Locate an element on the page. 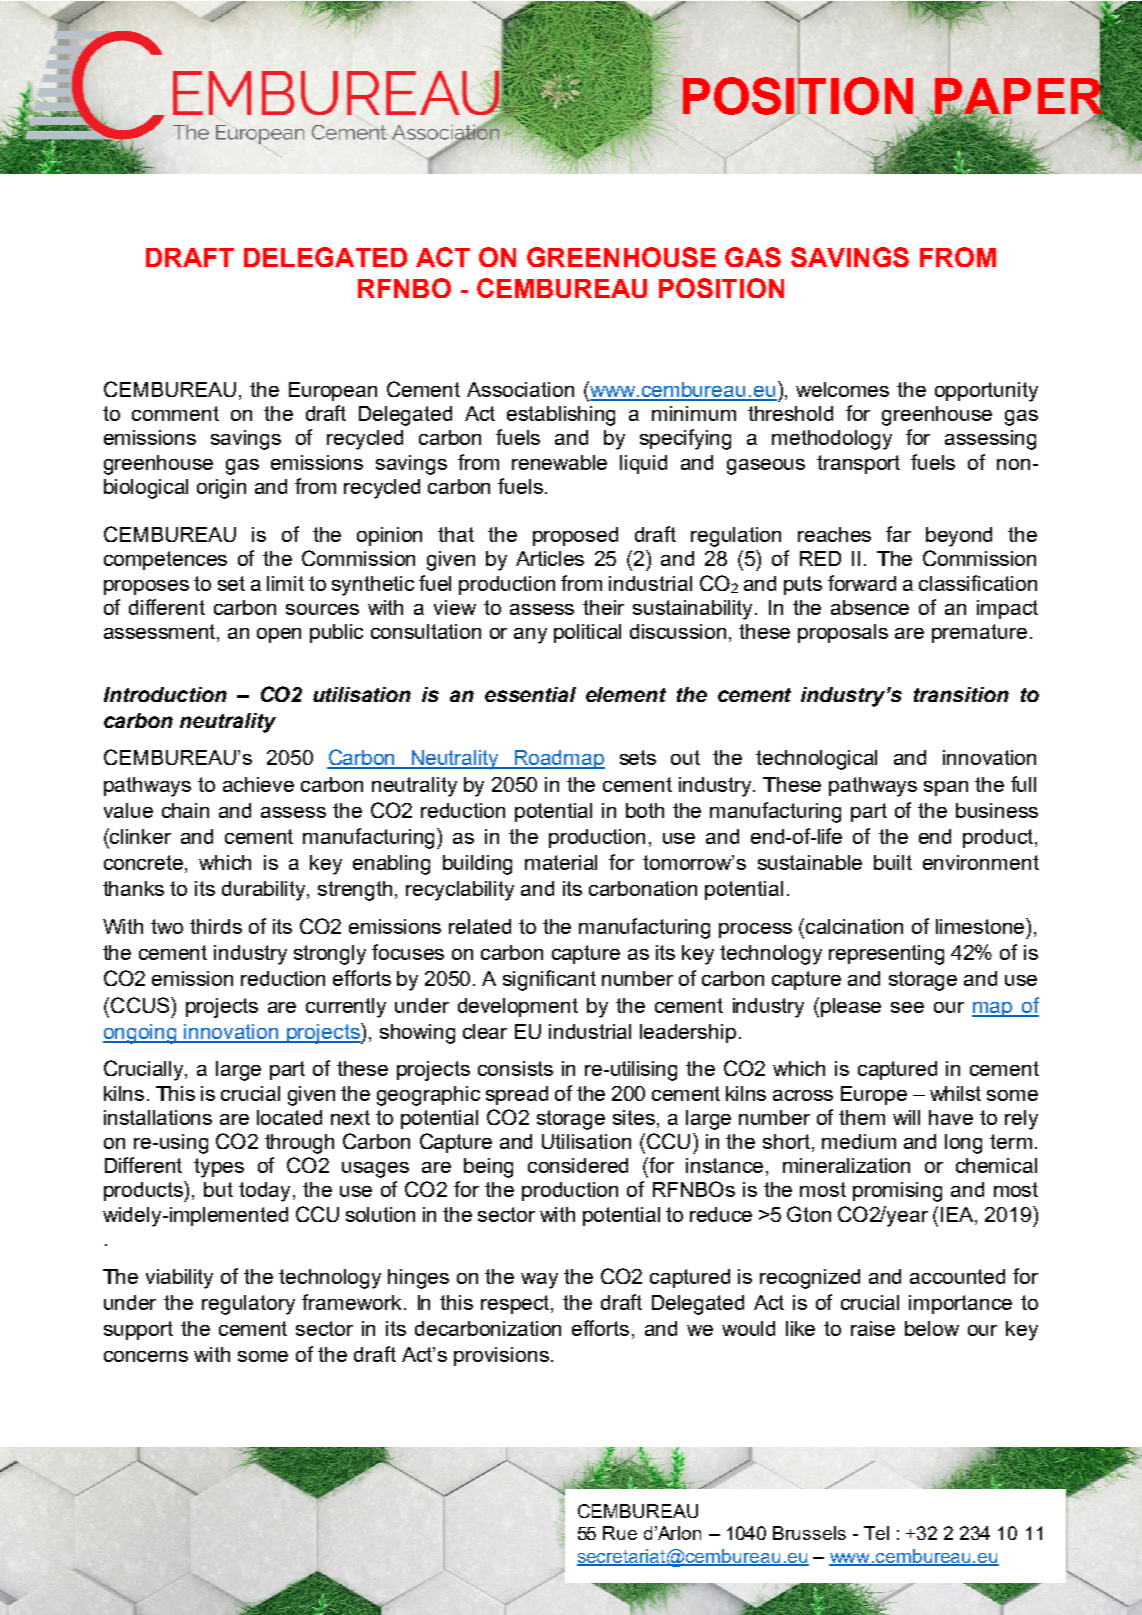  concerns is located at coordinates (146, 1356).
